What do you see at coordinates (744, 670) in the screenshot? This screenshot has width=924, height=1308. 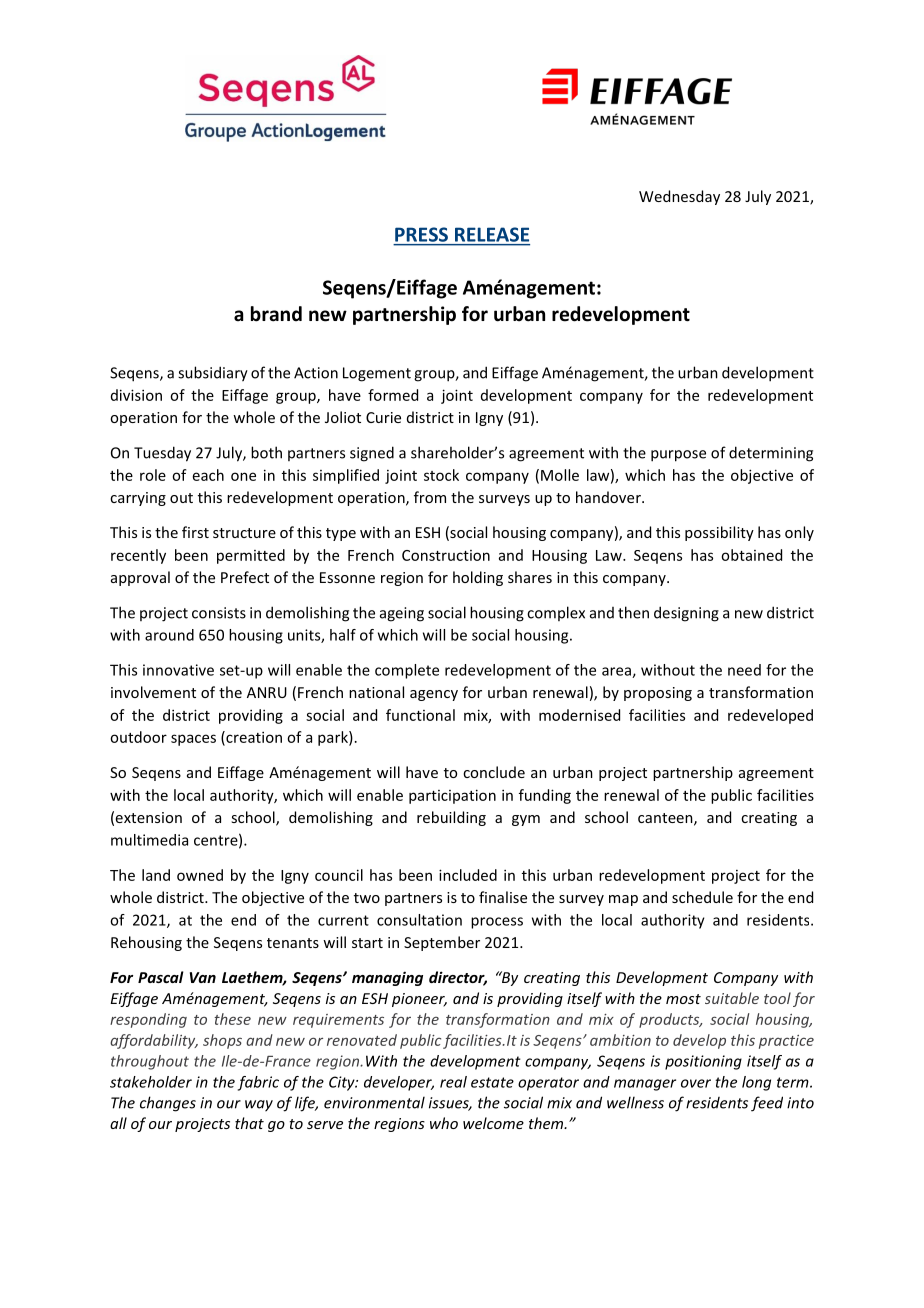 I see `need` at bounding box center [744, 670].
